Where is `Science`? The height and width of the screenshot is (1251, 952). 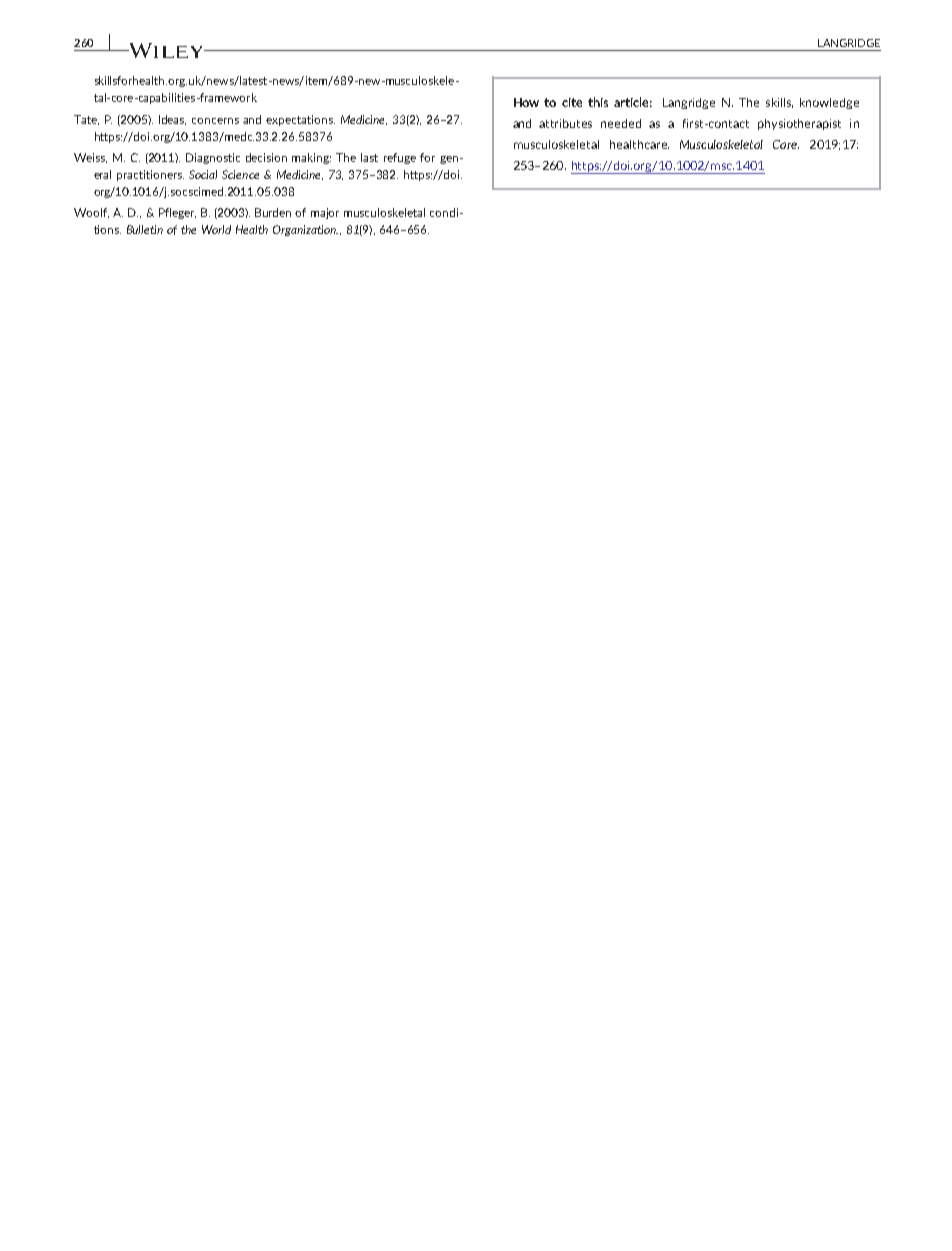
Science is located at coordinates (240, 174).
